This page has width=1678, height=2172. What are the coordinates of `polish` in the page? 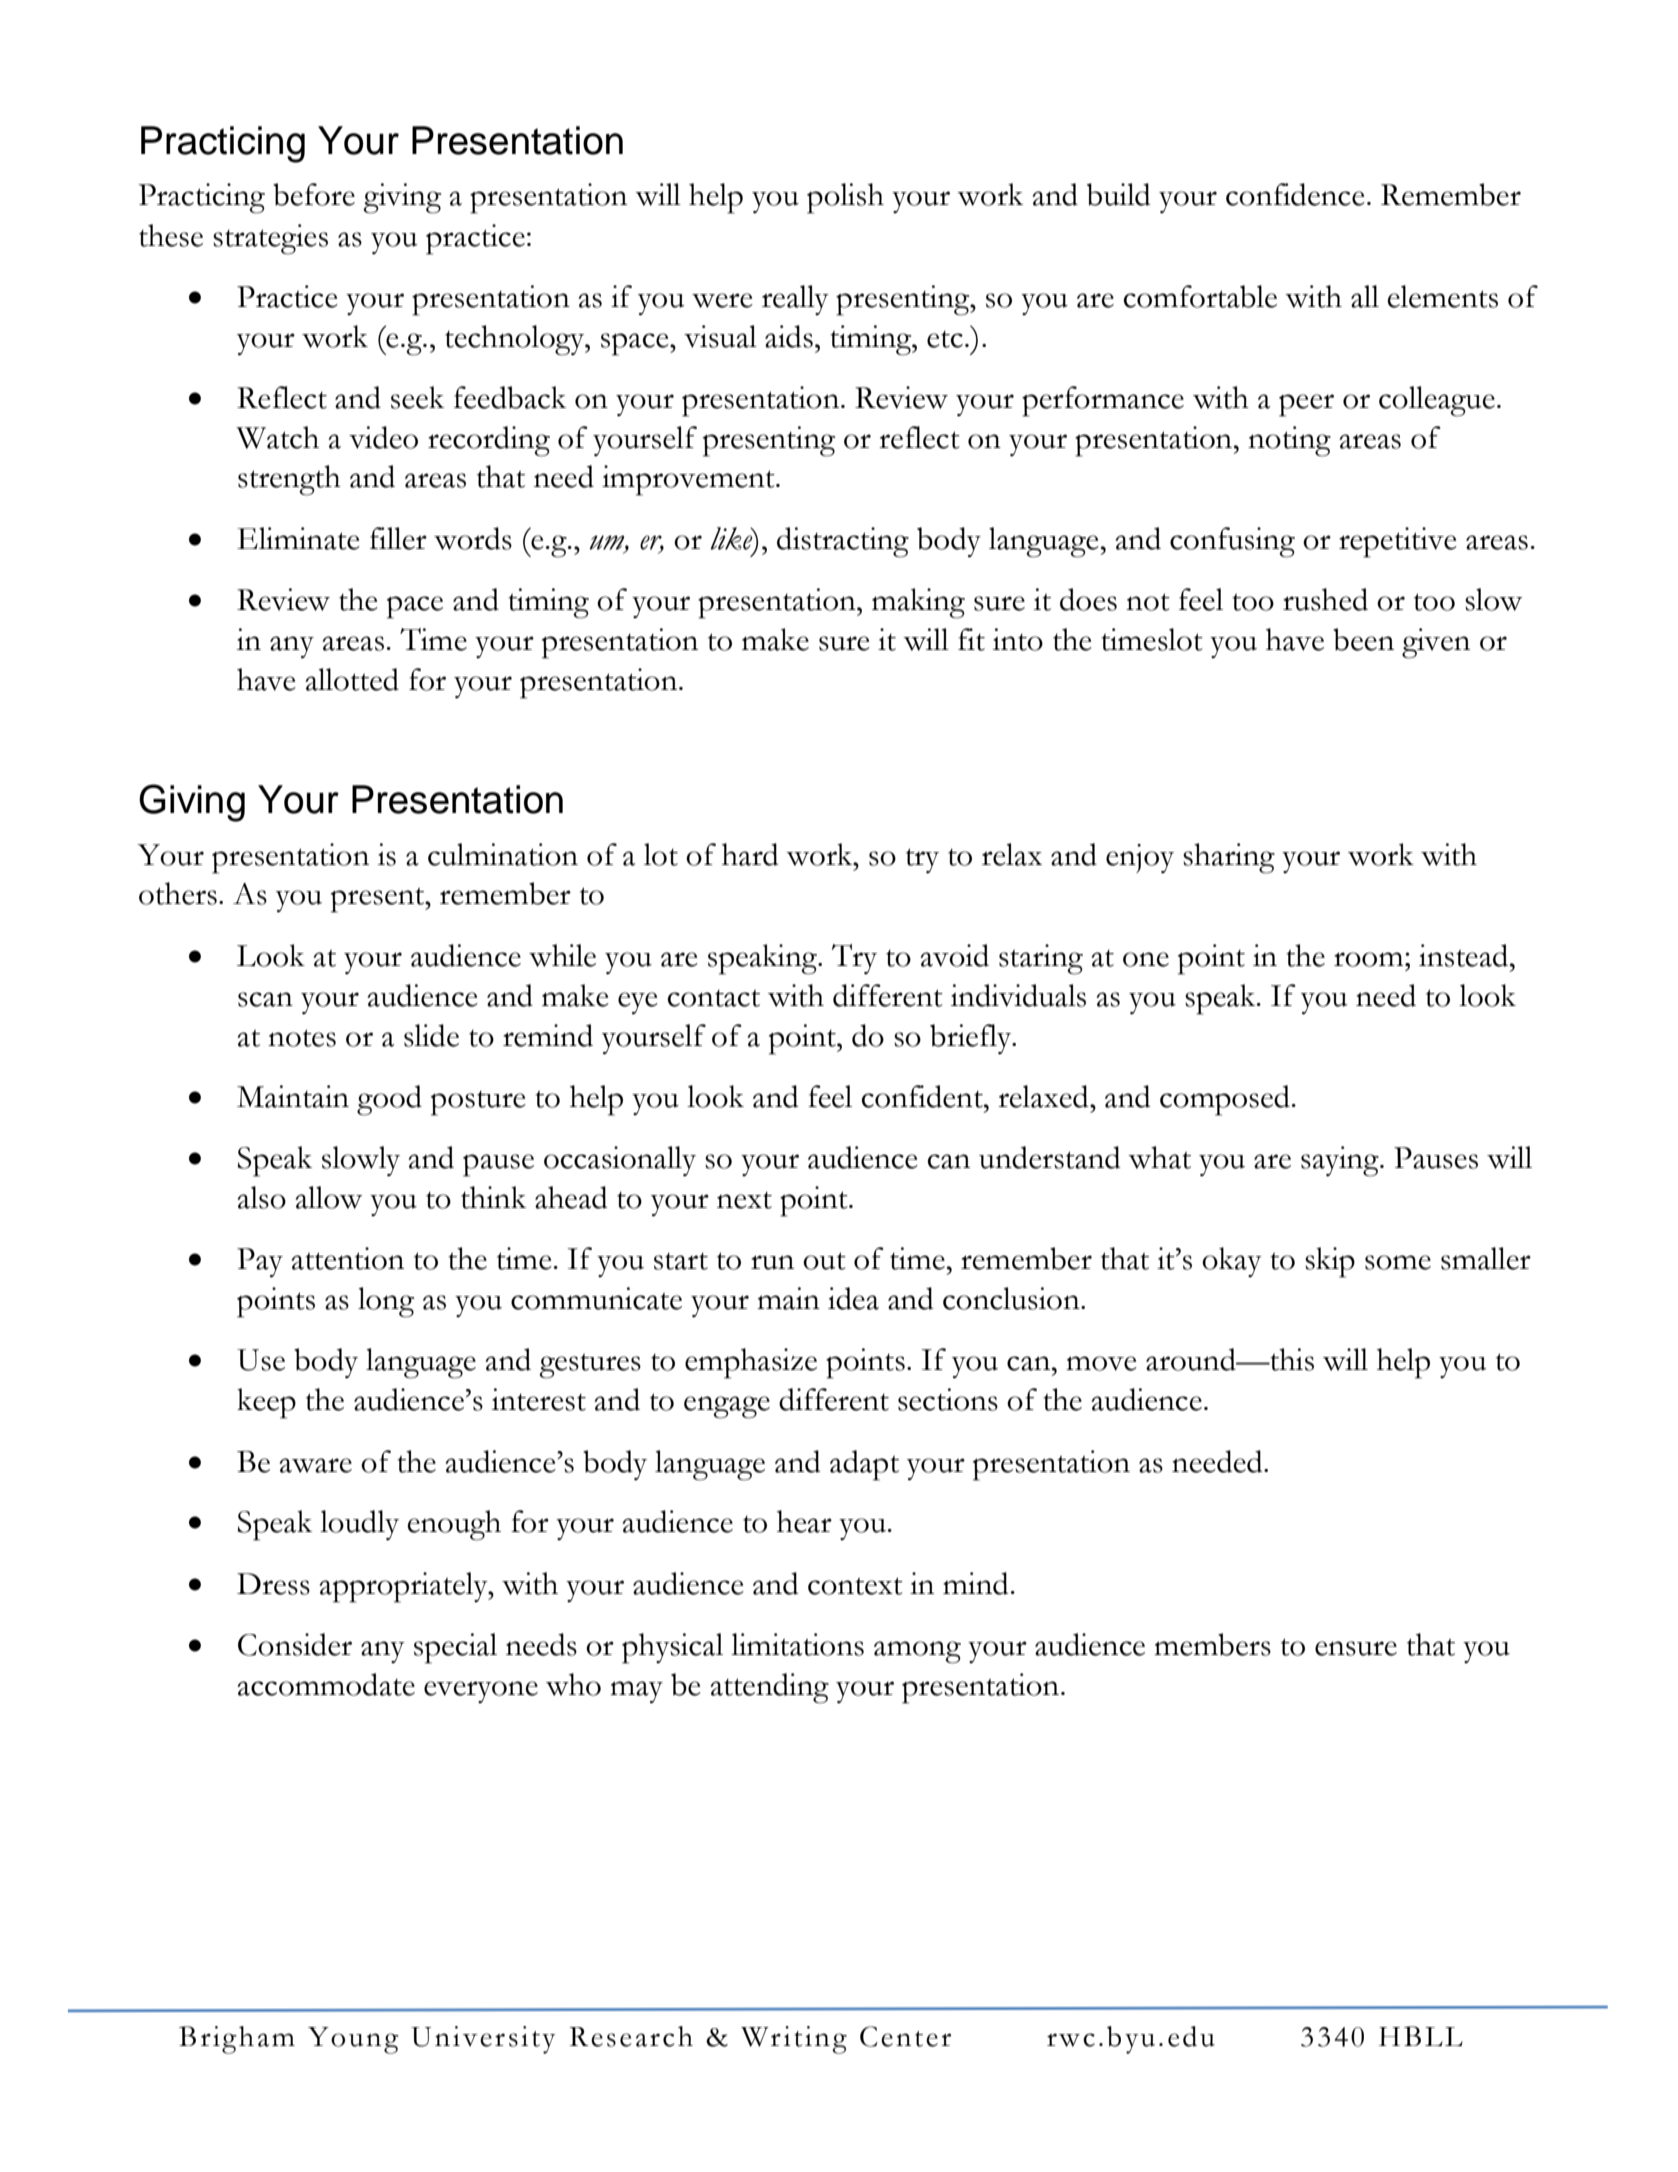 It's located at (845, 198).
